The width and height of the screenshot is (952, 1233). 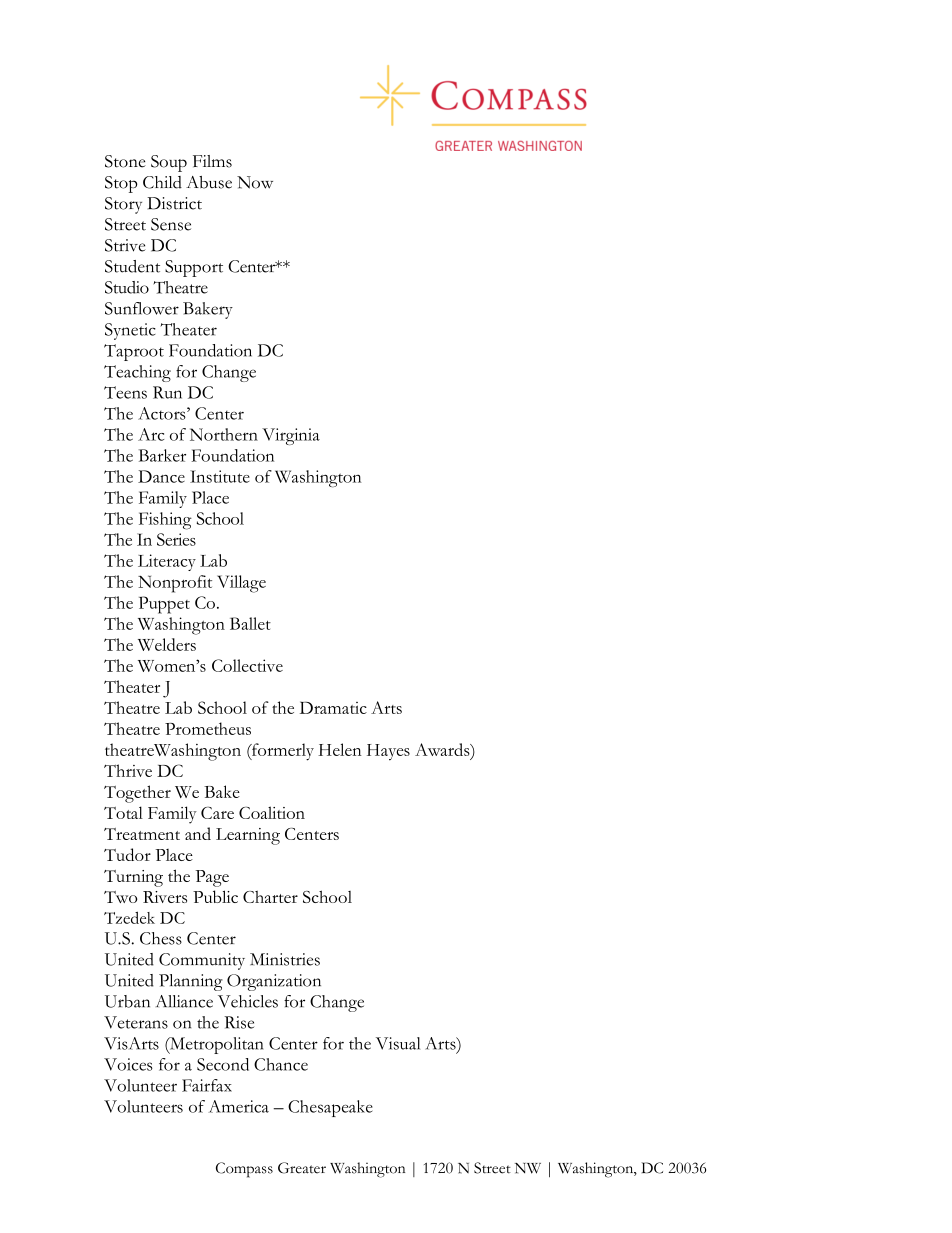 What do you see at coordinates (270, 897) in the screenshot?
I see `Charter` at bounding box center [270, 897].
